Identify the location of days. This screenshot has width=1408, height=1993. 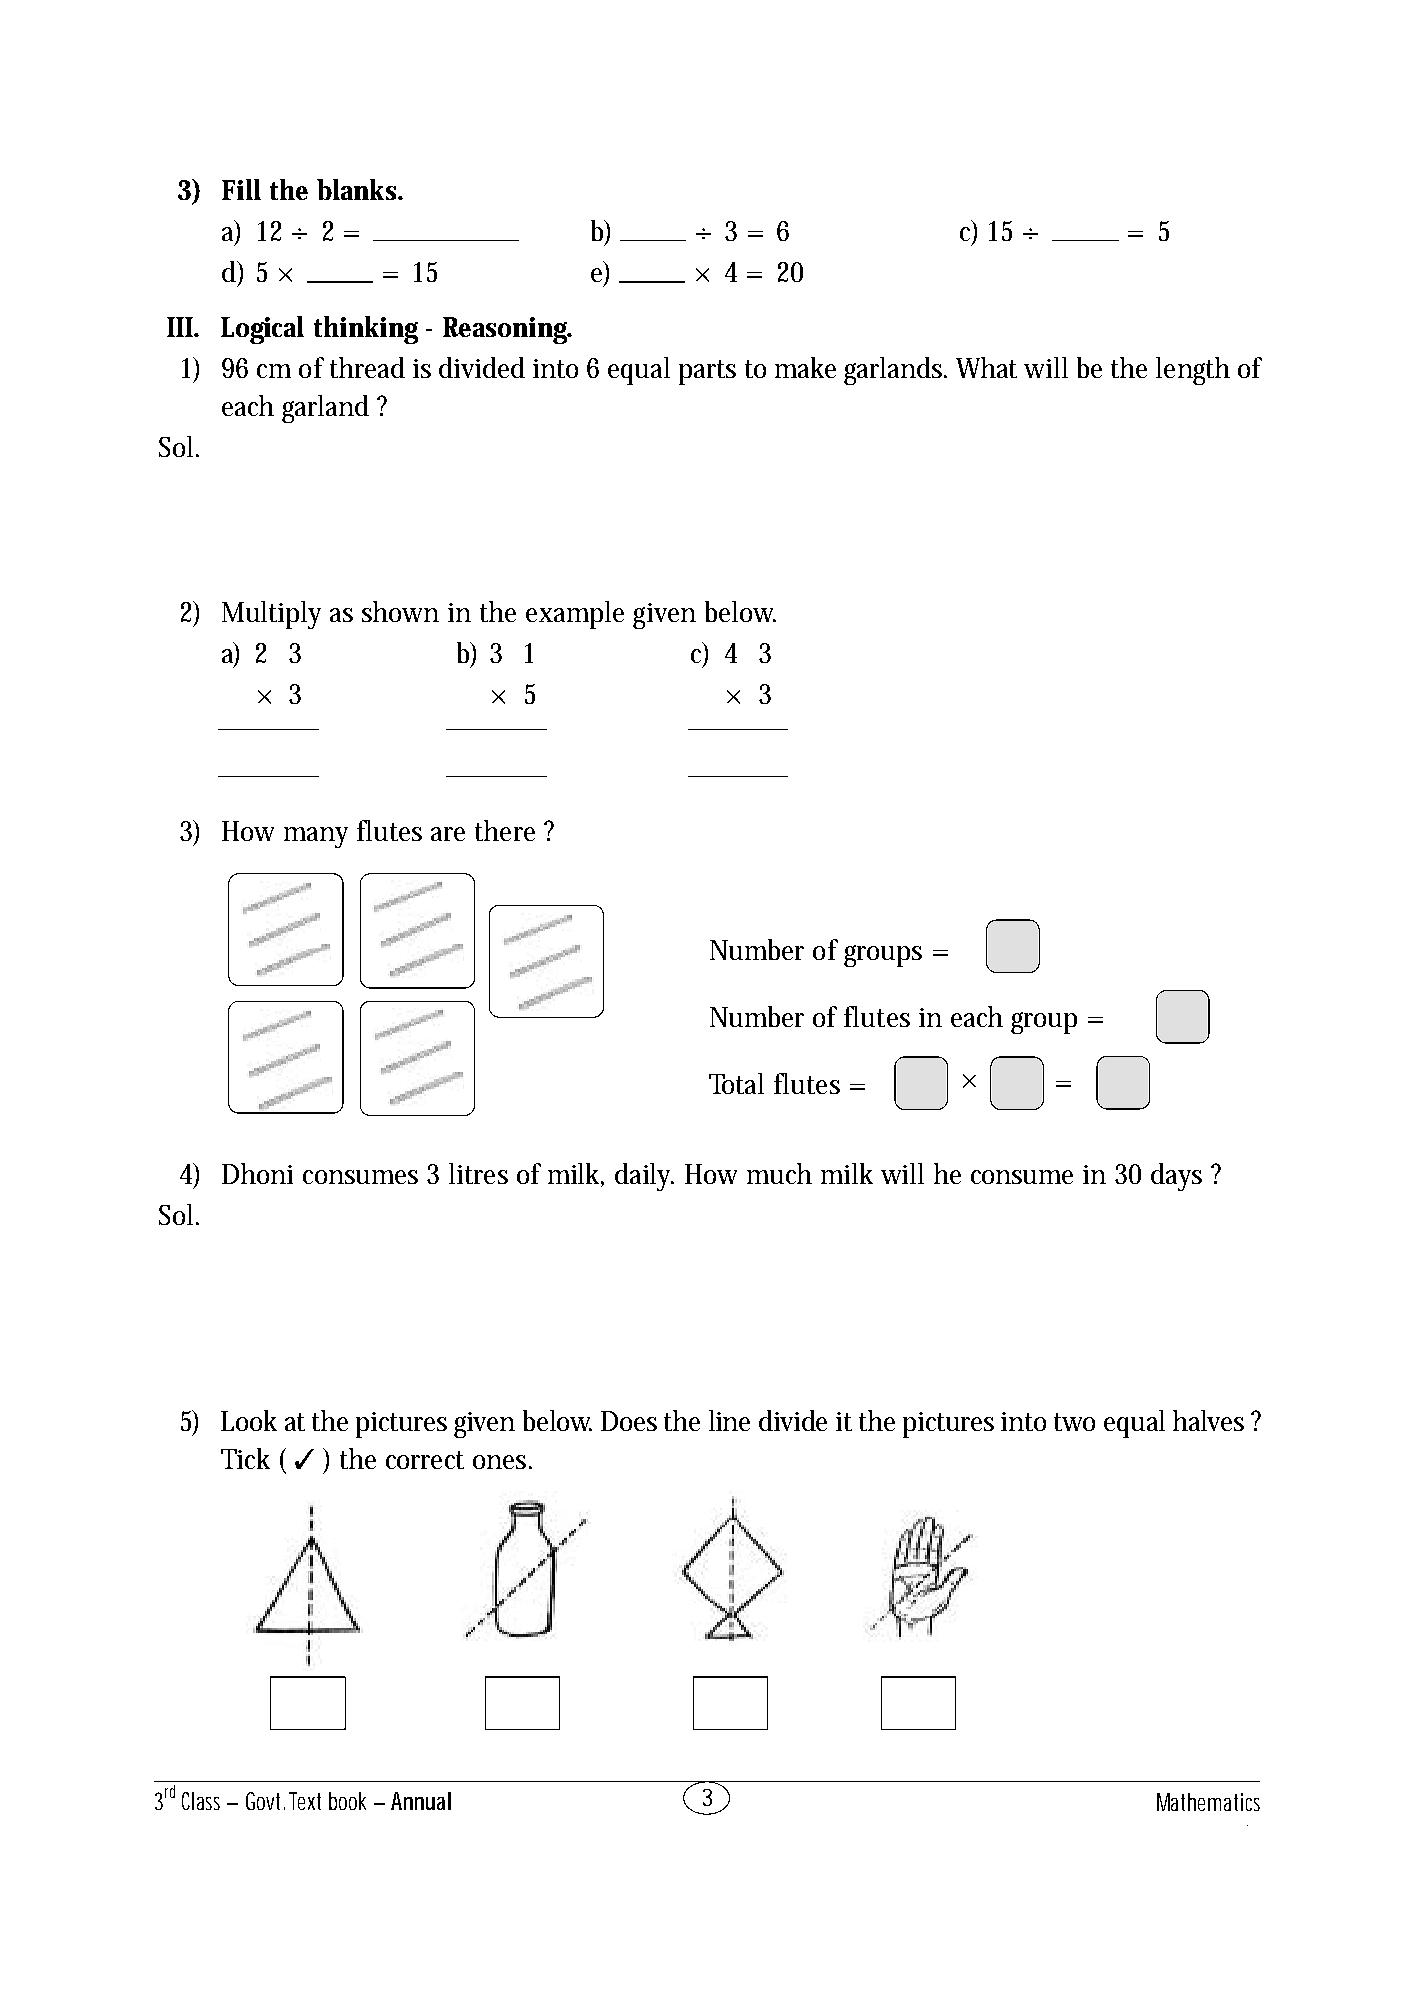
(1176, 1177).
